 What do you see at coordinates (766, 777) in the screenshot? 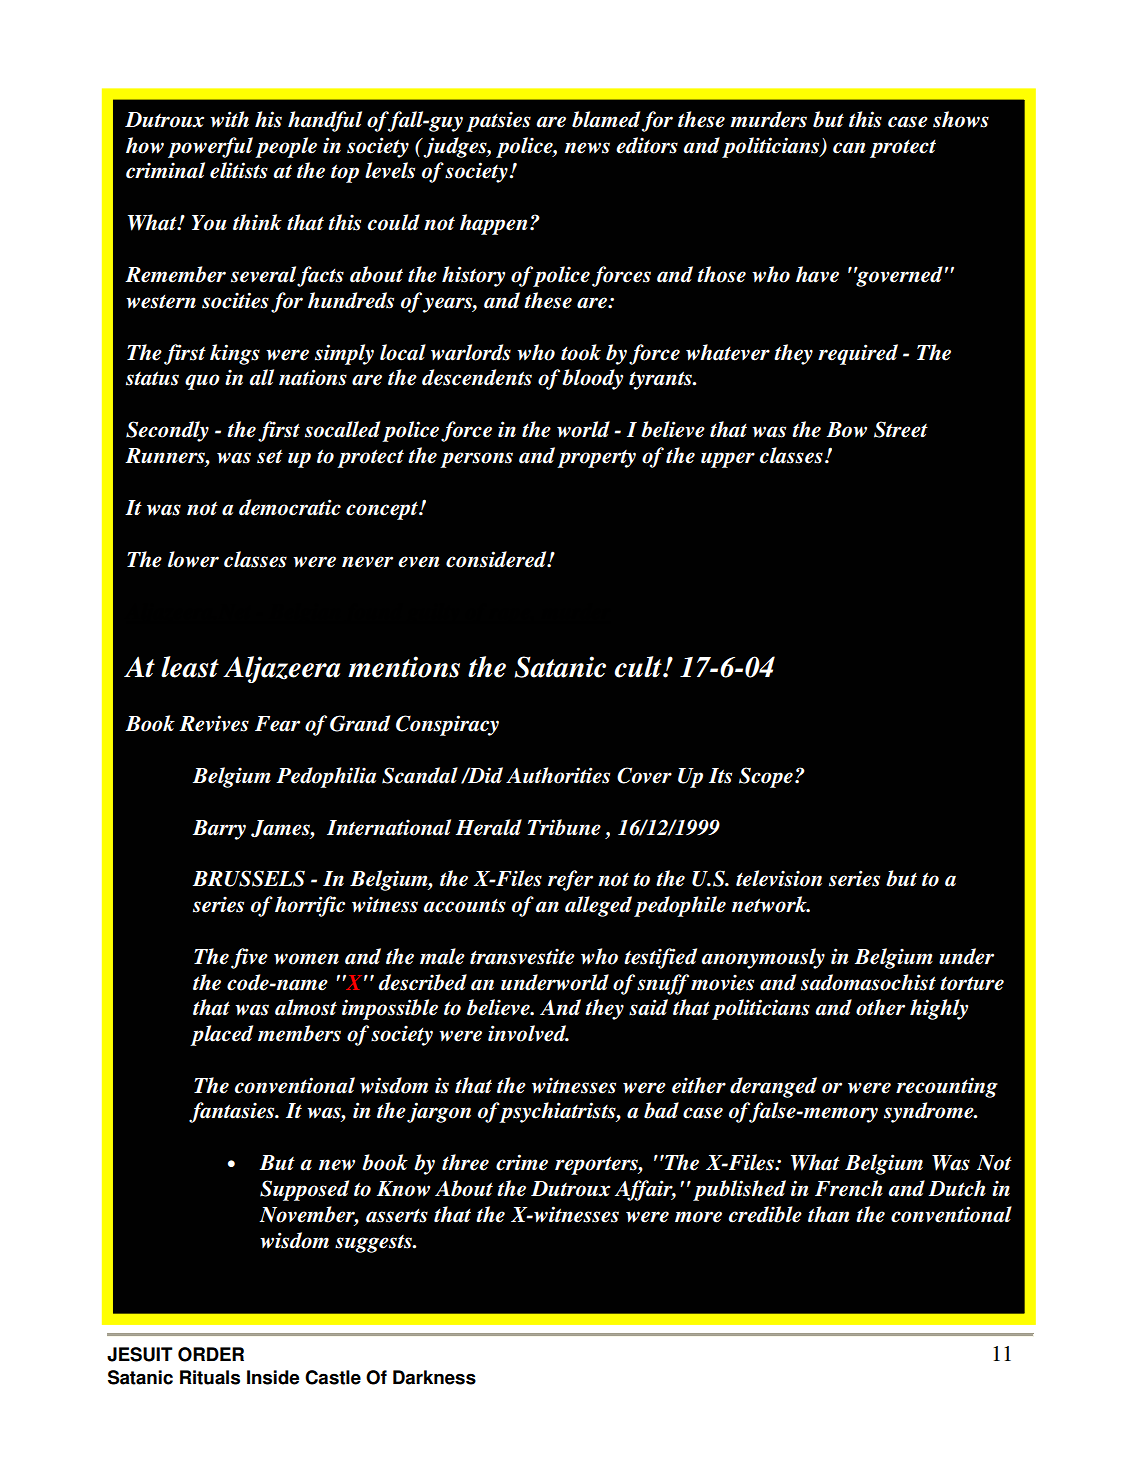
I see `Scope` at bounding box center [766, 777].
